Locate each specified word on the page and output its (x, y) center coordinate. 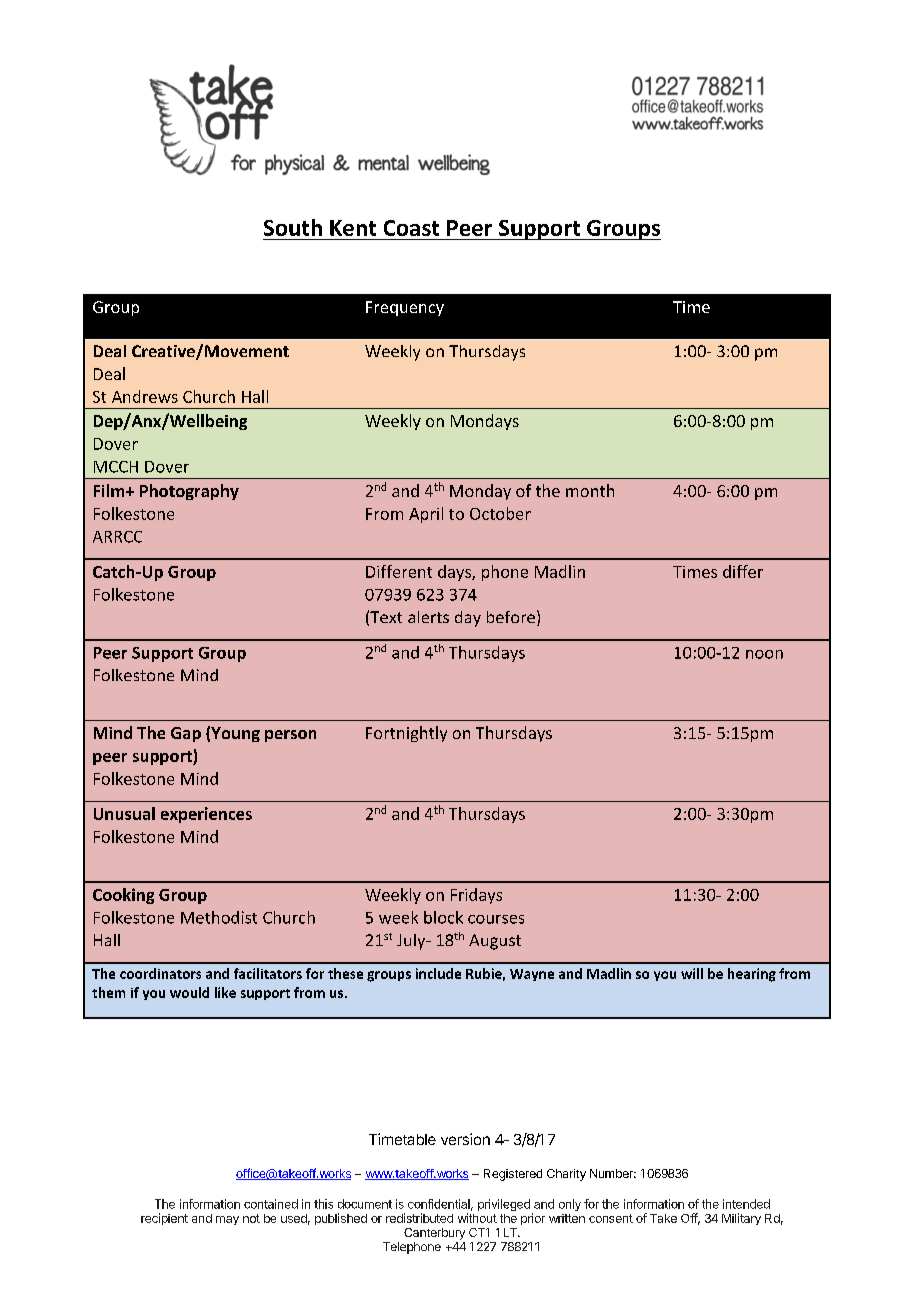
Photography (189, 492)
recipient (164, 1219)
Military (741, 1219)
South (293, 227)
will (692, 973)
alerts (428, 617)
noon (764, 654)
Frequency (405, 308)
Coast (411, 228)
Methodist (219, 917)
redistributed (419, 1218)
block (443, 917)
